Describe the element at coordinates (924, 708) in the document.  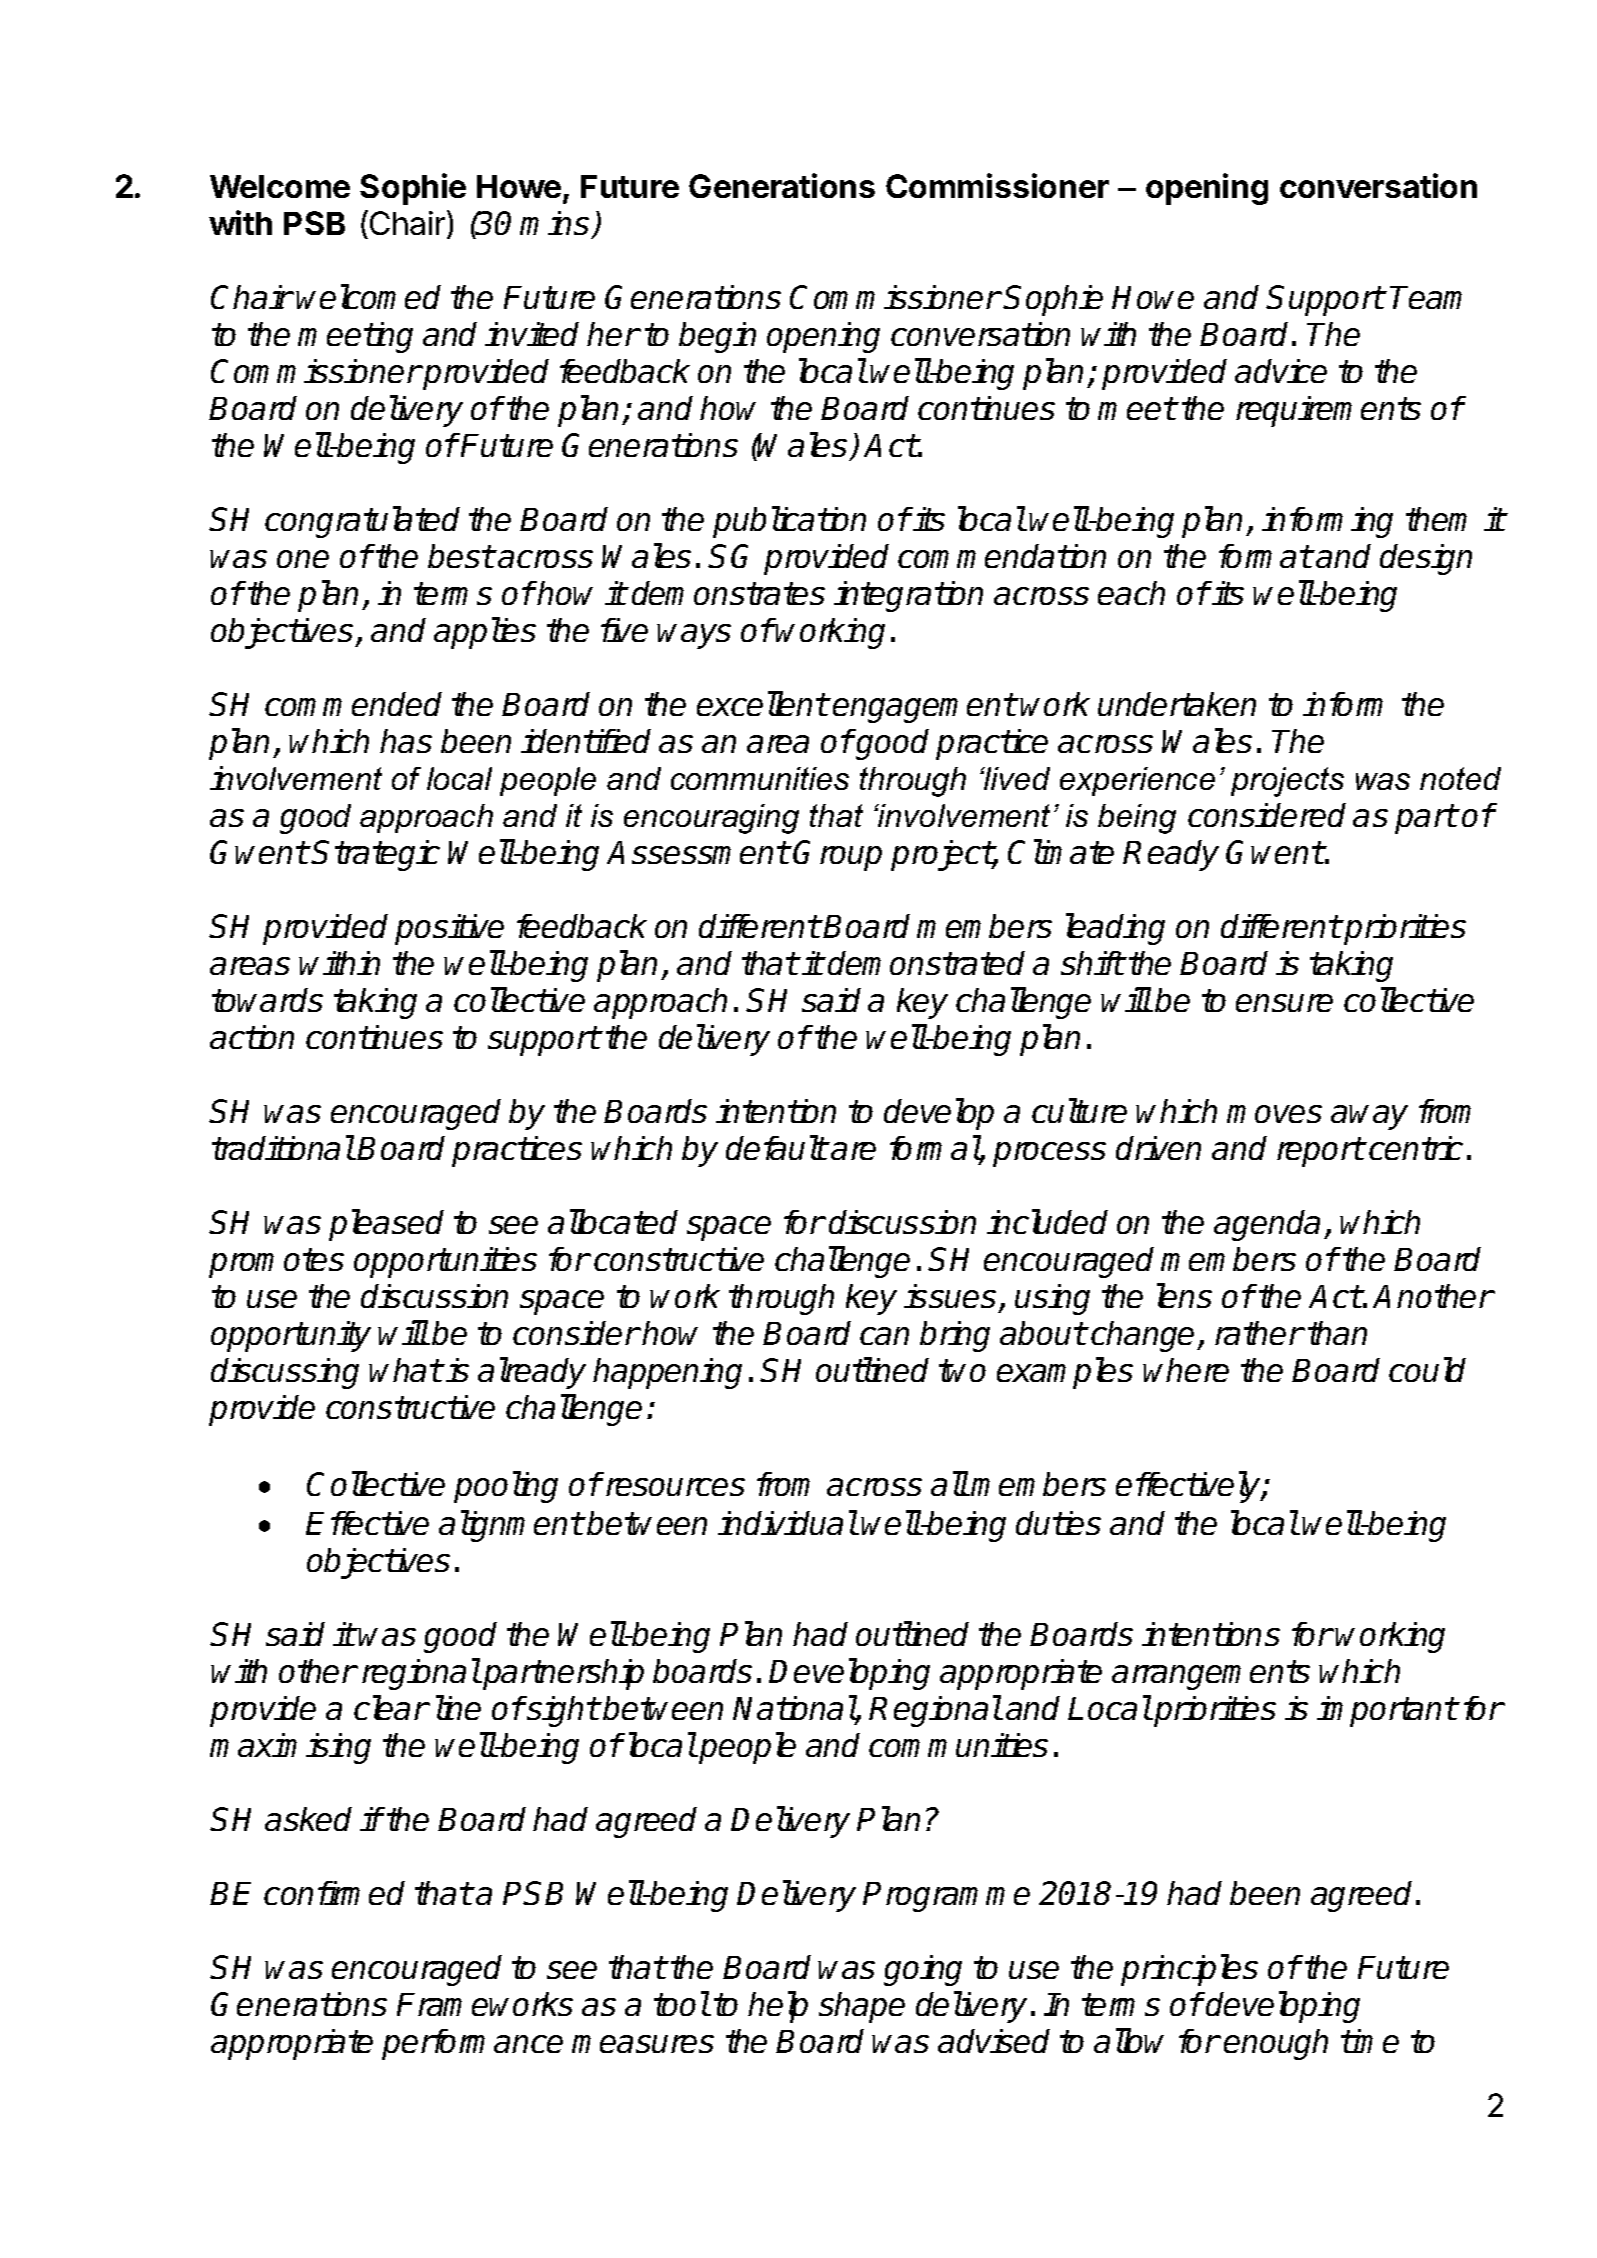
I see `engagement` at that location.
